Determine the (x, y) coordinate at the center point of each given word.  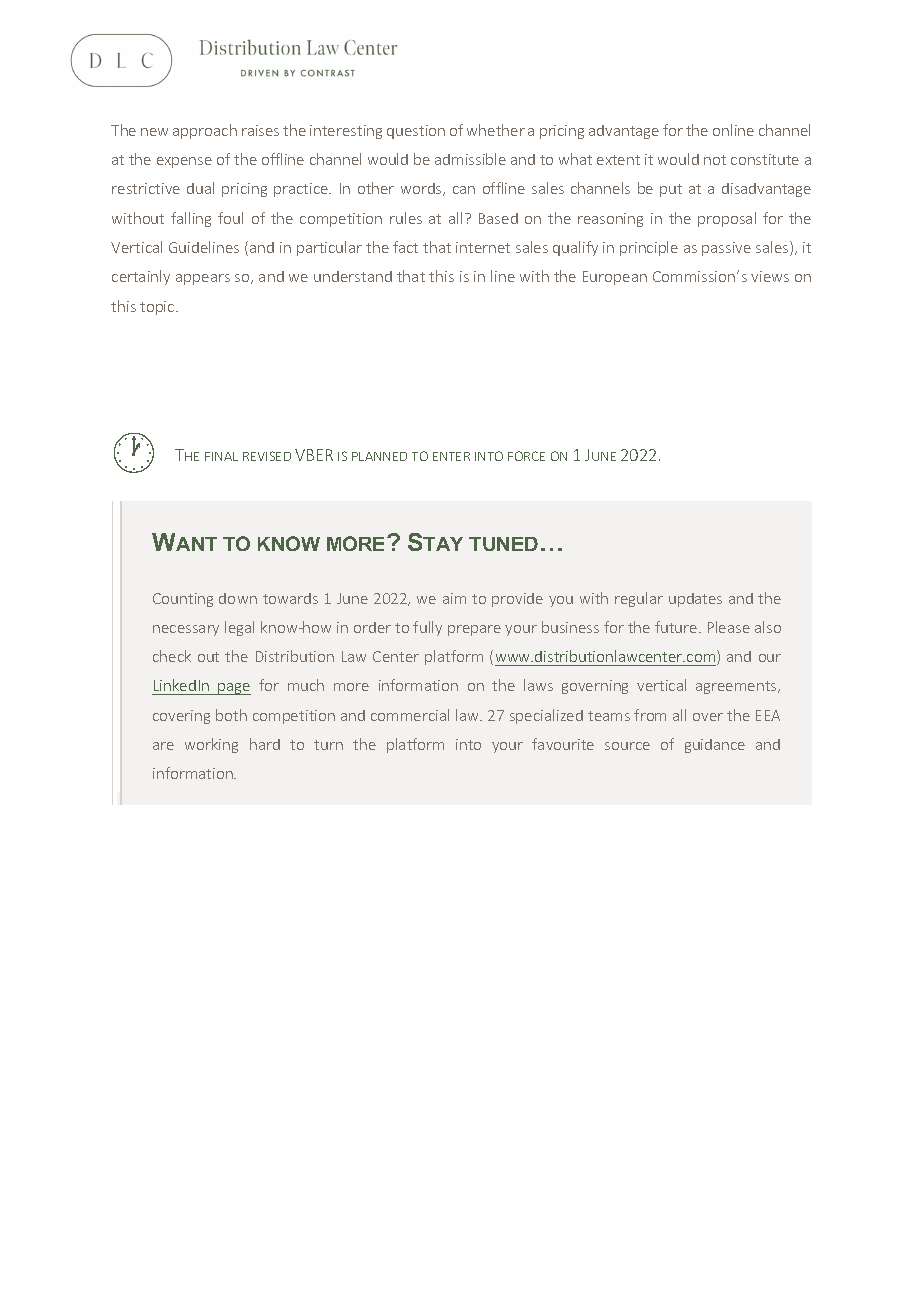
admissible (470, 159)
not (715, 160)
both (231, 715)
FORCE (526, 456)
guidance (715, 746)
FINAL (221, 456)
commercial (410, 715)
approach (205, 131)
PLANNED (379, 456)
